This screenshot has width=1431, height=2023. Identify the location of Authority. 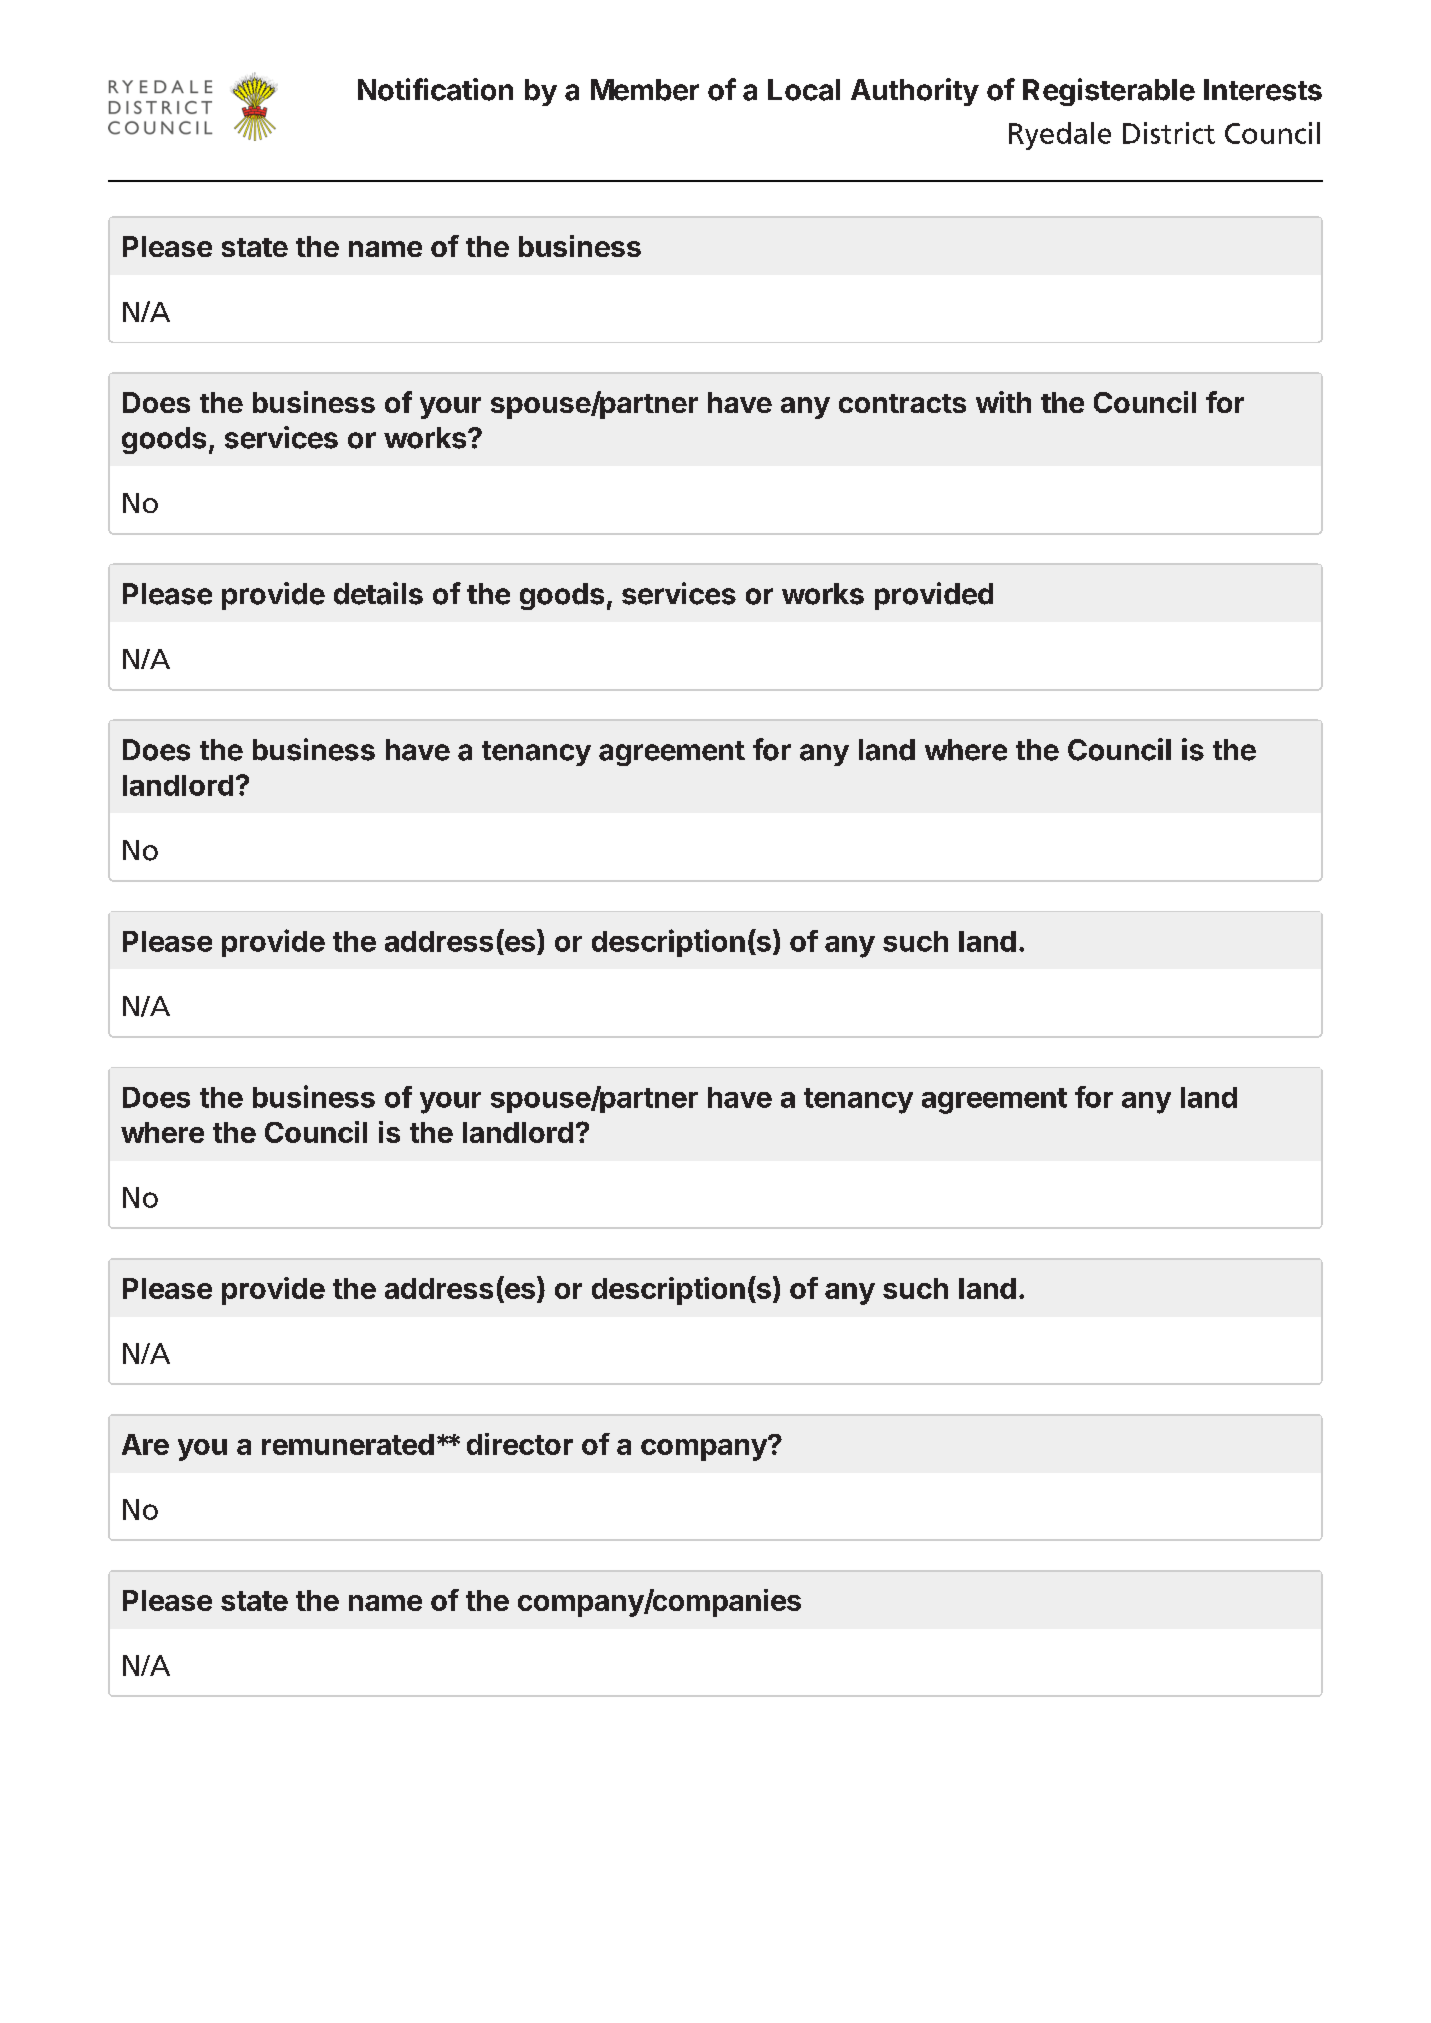
(915, 92).
